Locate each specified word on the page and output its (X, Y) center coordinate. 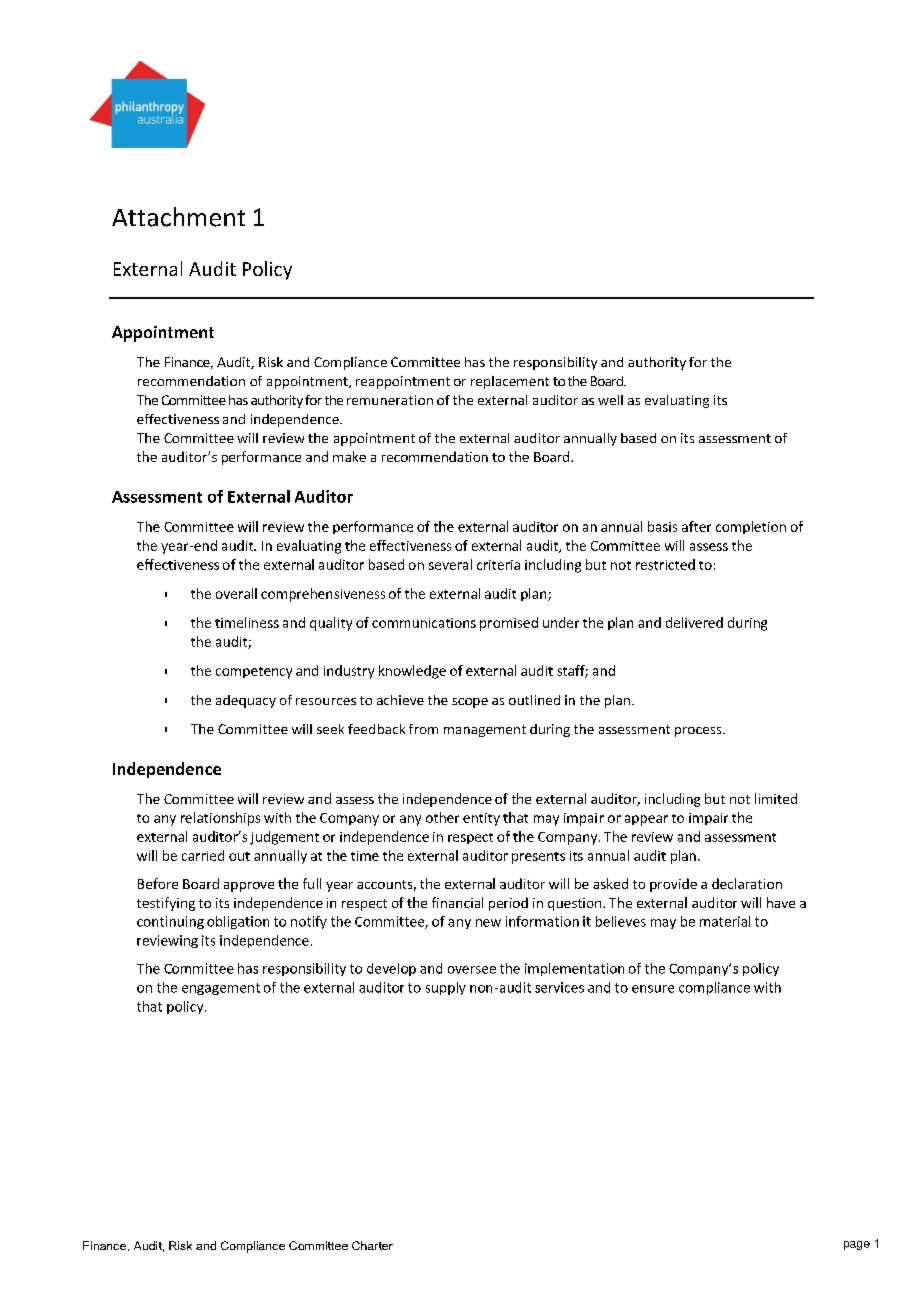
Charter (372, 1245)
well (610, 400)
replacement (510, 382)
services (559, 987)
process (699, 732)
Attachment (178, 217)
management (485, 731)
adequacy (246, 701)
